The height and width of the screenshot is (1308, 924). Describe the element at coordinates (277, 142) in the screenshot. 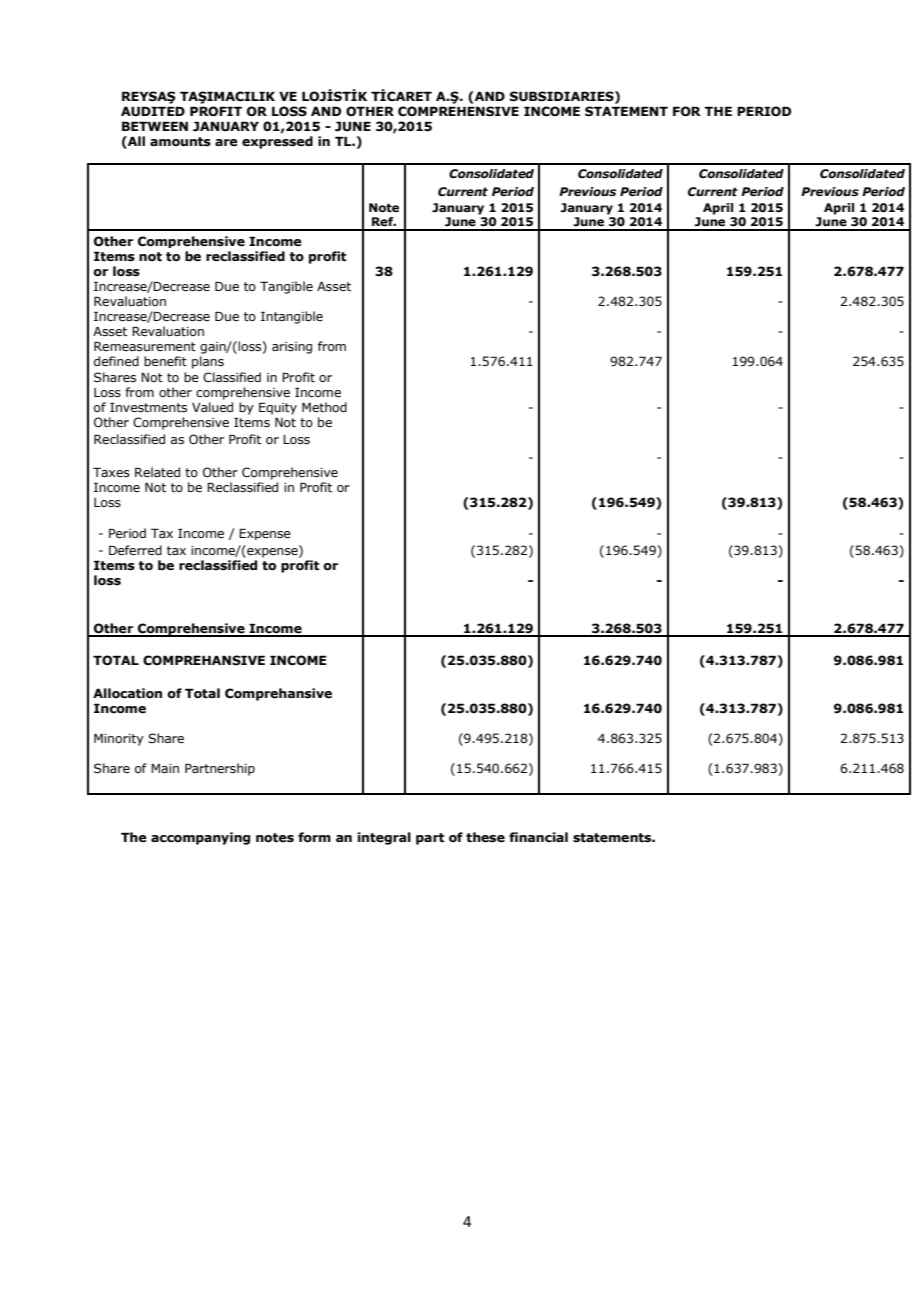

I see `expressed` at that location.
